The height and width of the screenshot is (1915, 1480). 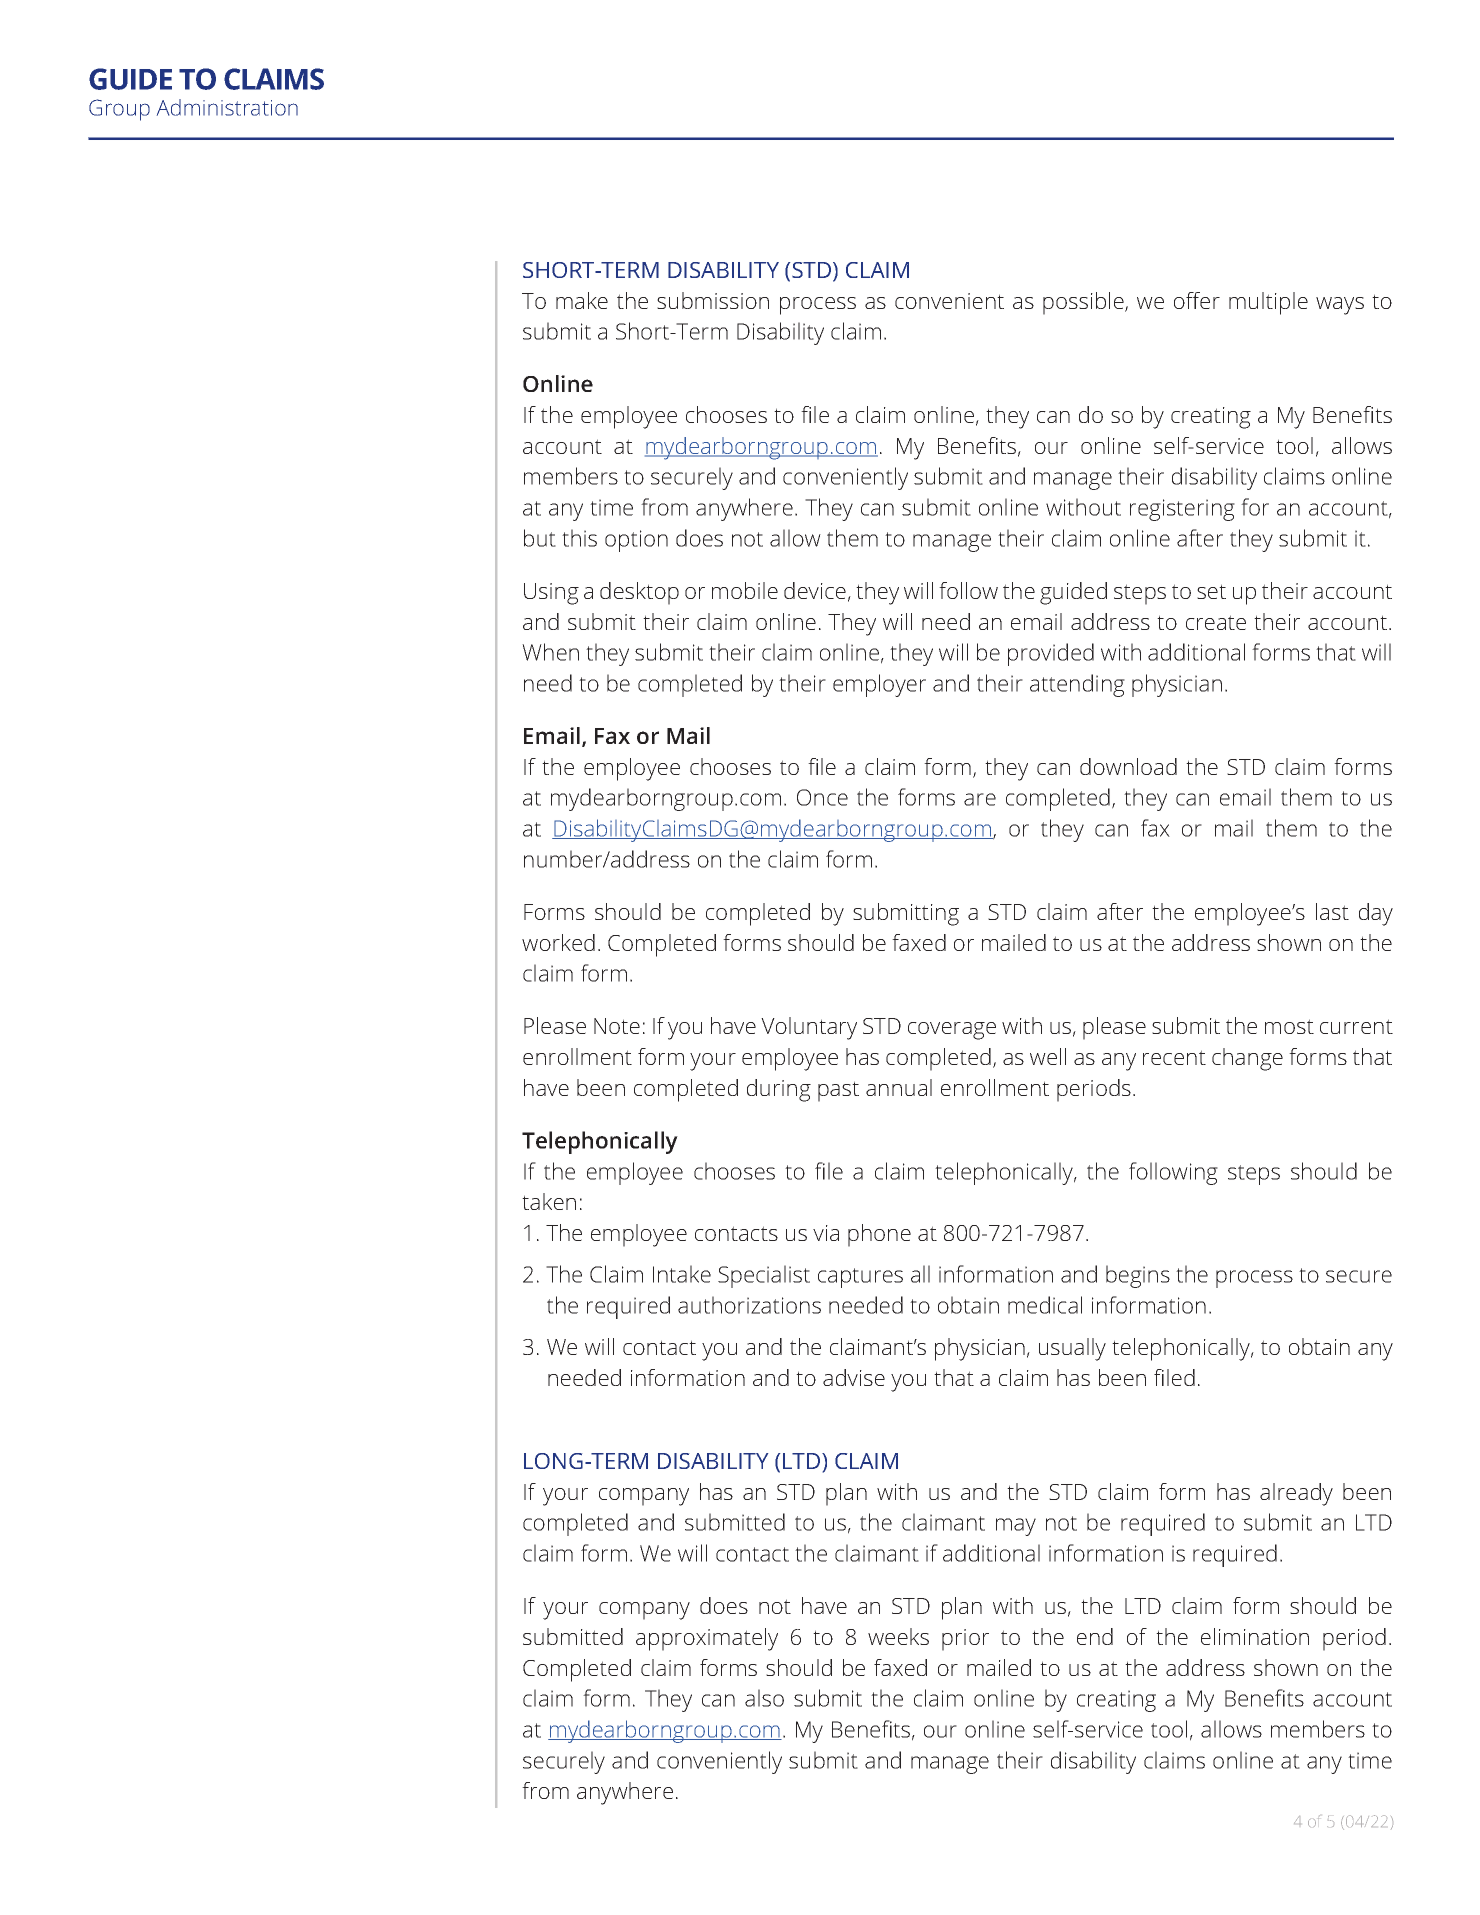 What do you see at coordinates (558, 942) in the screenshot?
I see `worked` at bounding box center [558, 942].
